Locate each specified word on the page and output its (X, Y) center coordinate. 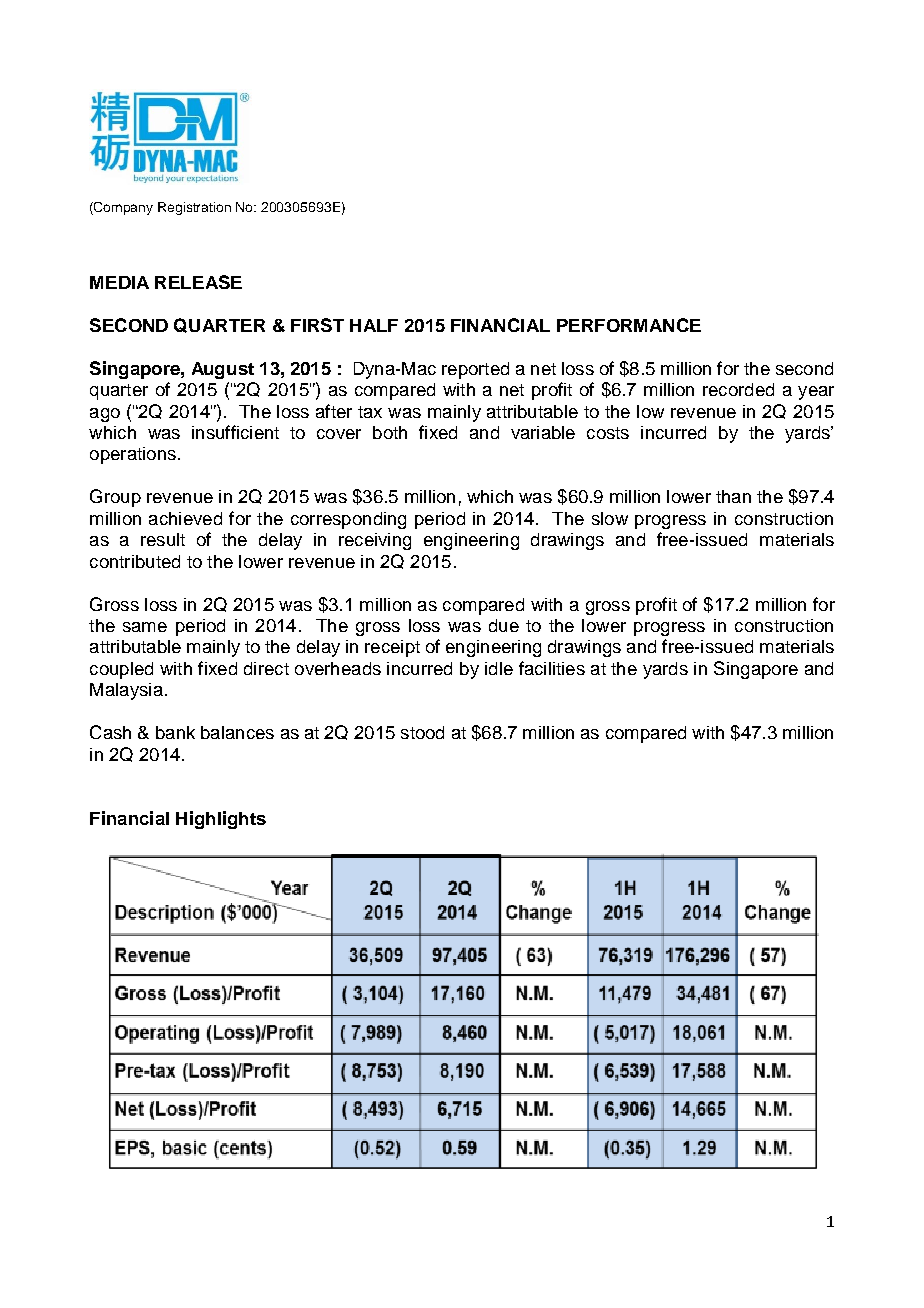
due (504, 625)
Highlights (221, 820)
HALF (374, 325)
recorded (738, 389)
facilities (552, 668)
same (145, 627)
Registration (194, 208)
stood (422, 732)
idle (499, 668)
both (390, 432)
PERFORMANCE (629, 325)
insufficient (235, 432)
